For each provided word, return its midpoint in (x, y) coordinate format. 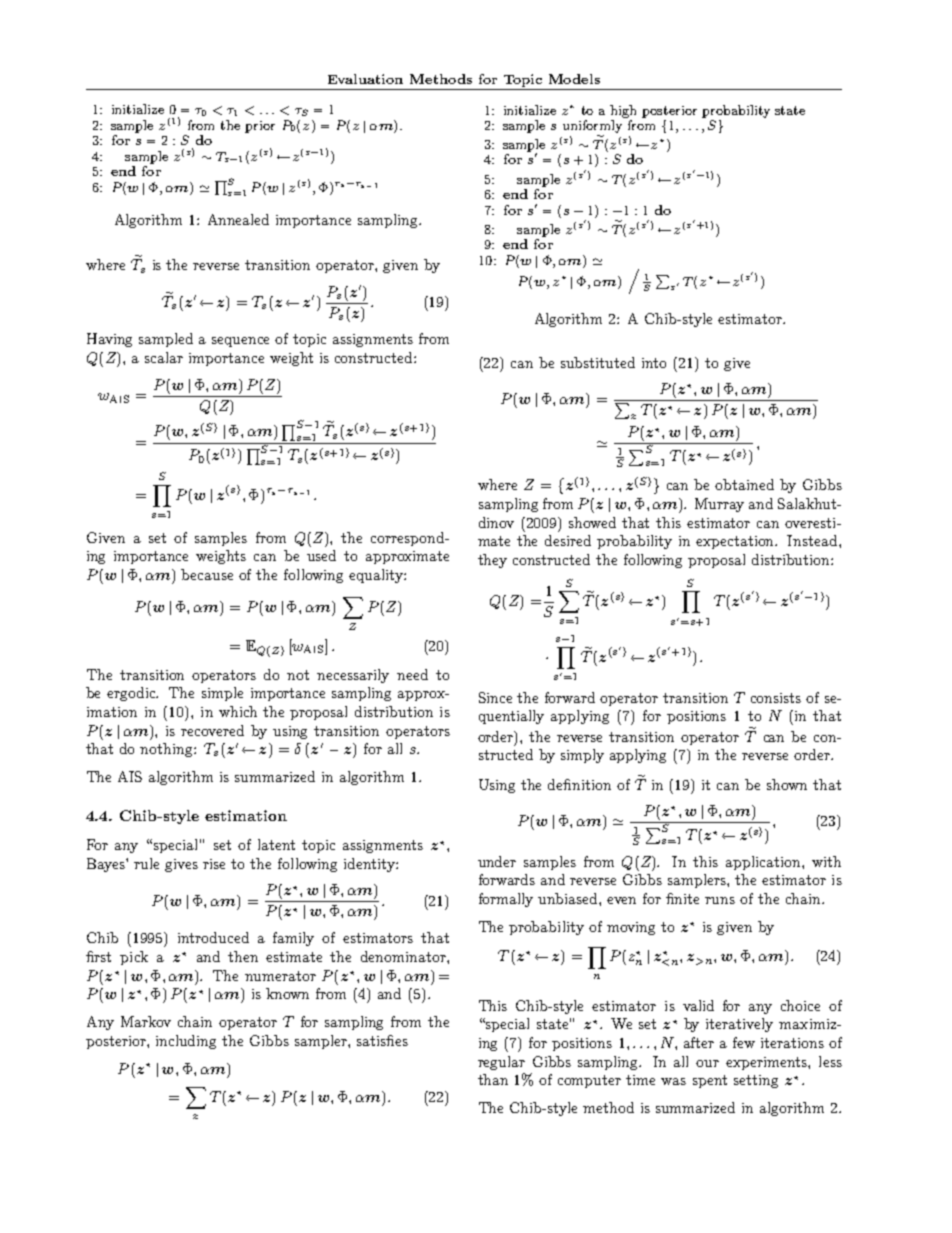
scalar (164, 357)
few (744, 1042)
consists (776, 698)
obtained (744, 484)
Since (495, 697)
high (623, 111)
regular (501, 1063)
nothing (167, 750)
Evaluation (365, 79)
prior (260, 127)
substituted (598, 362)
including (186, 1042)
